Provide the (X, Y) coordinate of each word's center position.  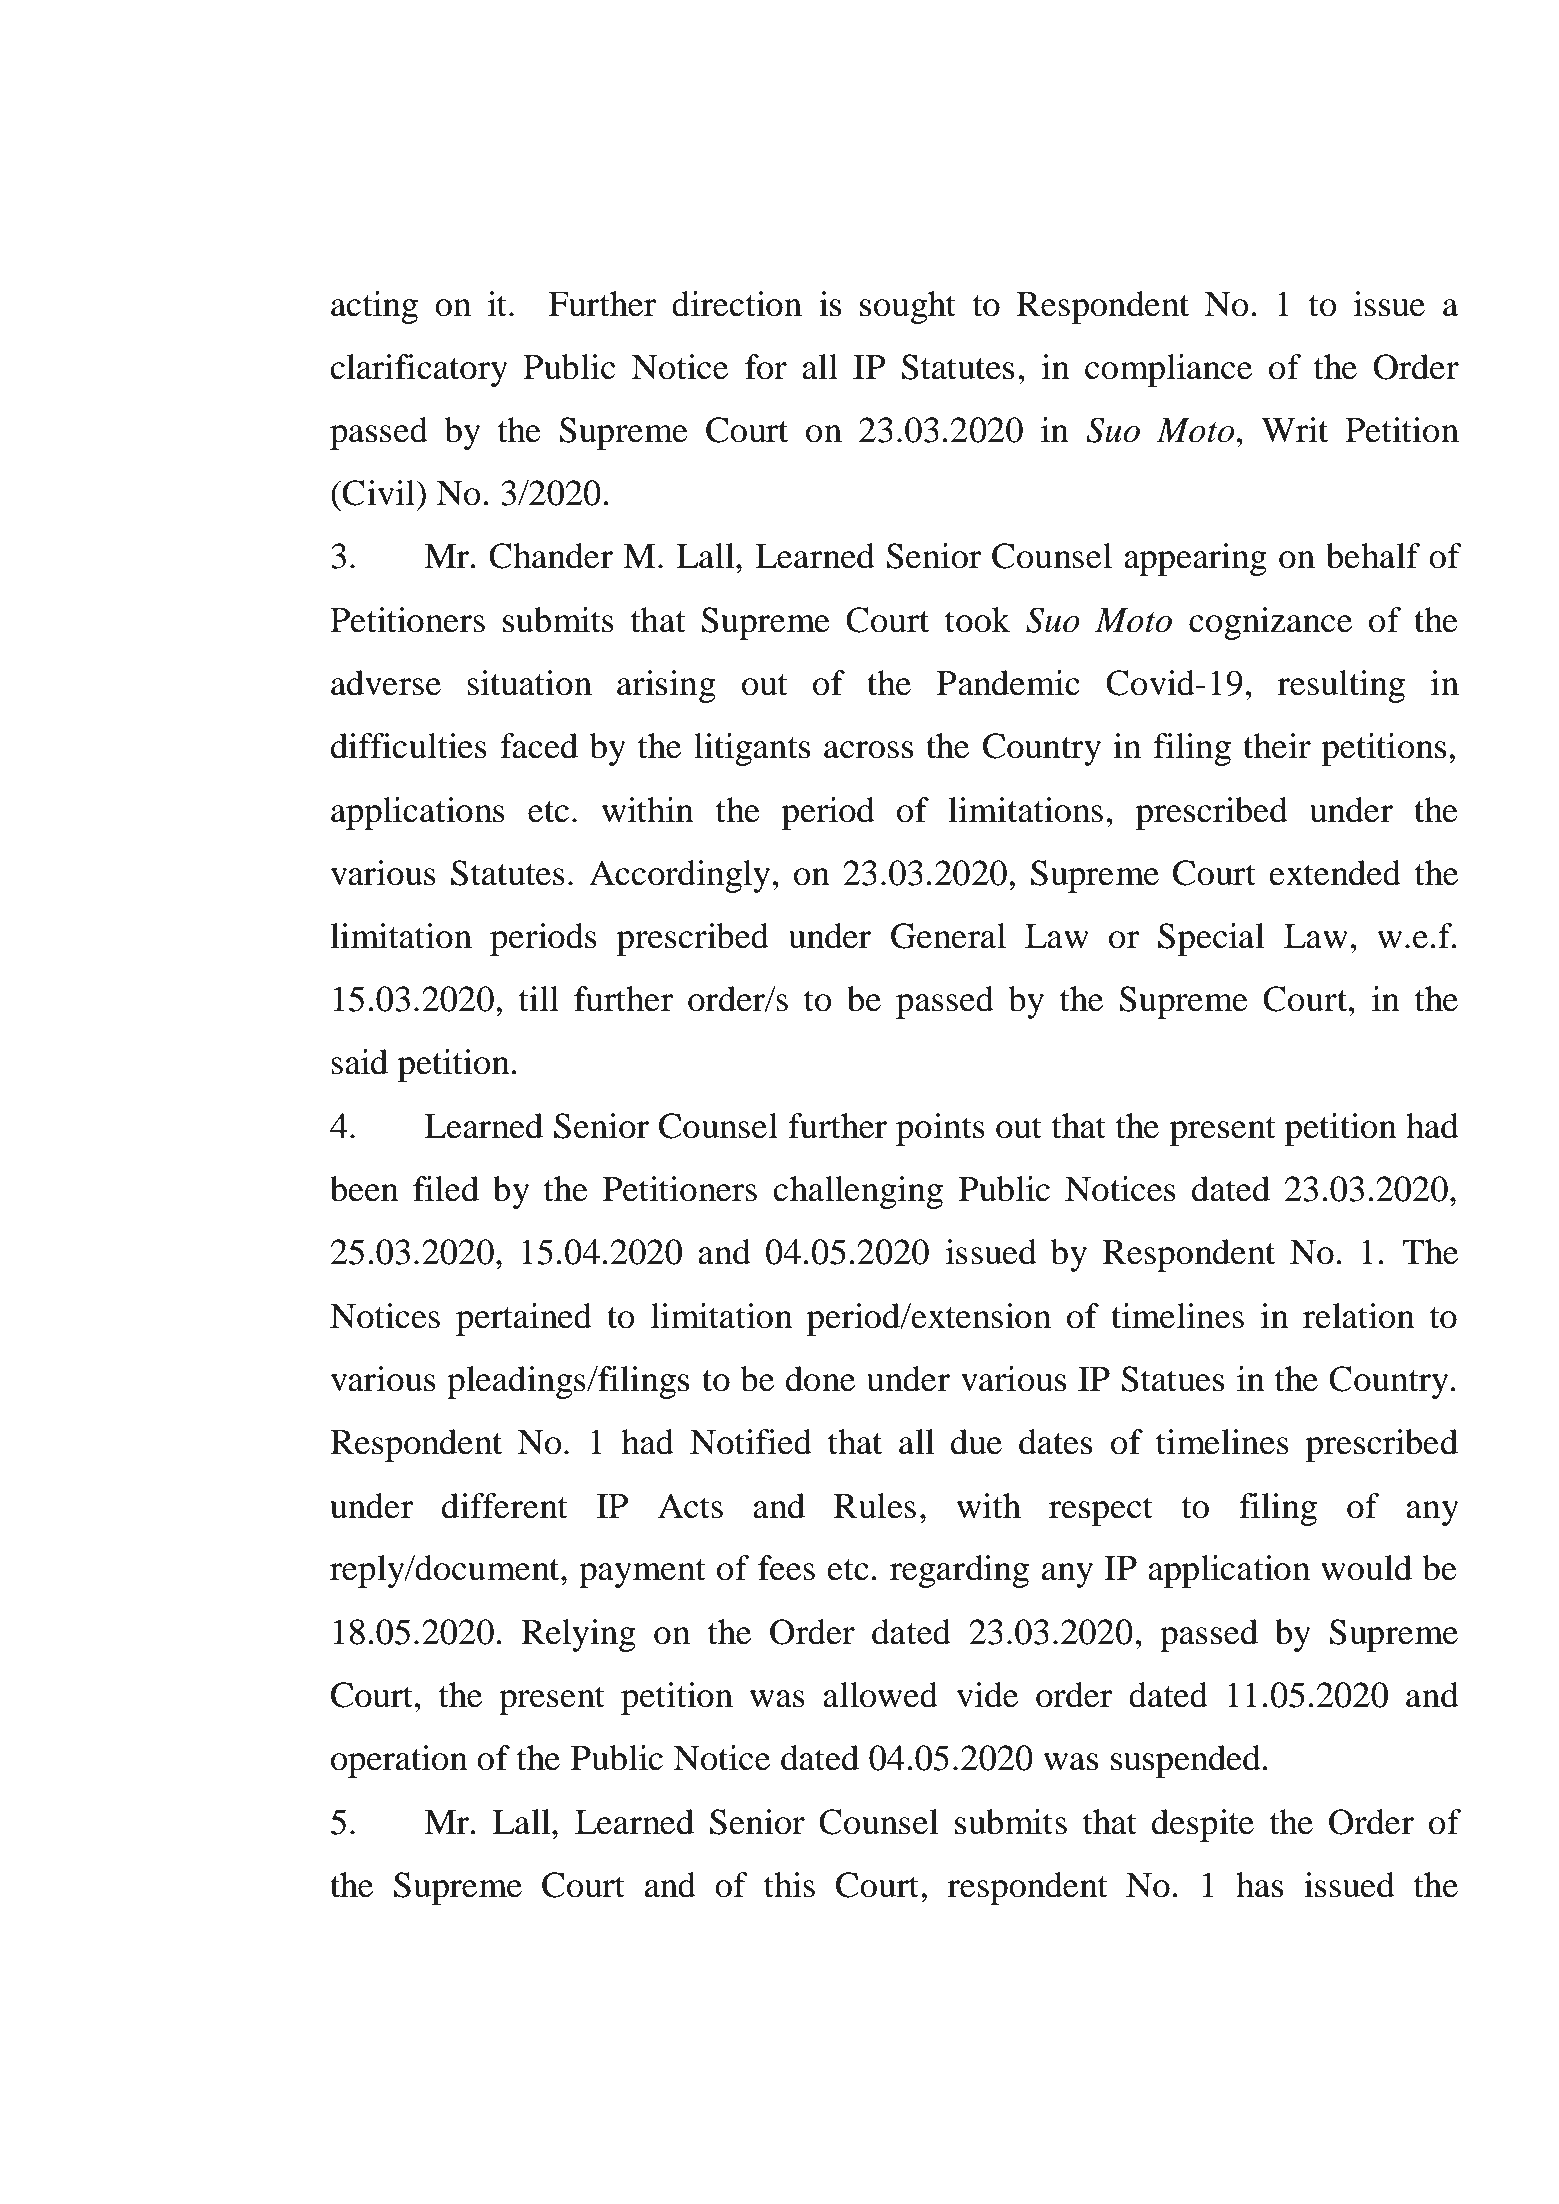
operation (399, 1761)
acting (374, 307)
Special (1211, 939)
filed (446, 1189)
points (940, 1129)
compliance (1168, 370)
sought (908, 307)
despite (1203, 1825)
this (789, 1885)
